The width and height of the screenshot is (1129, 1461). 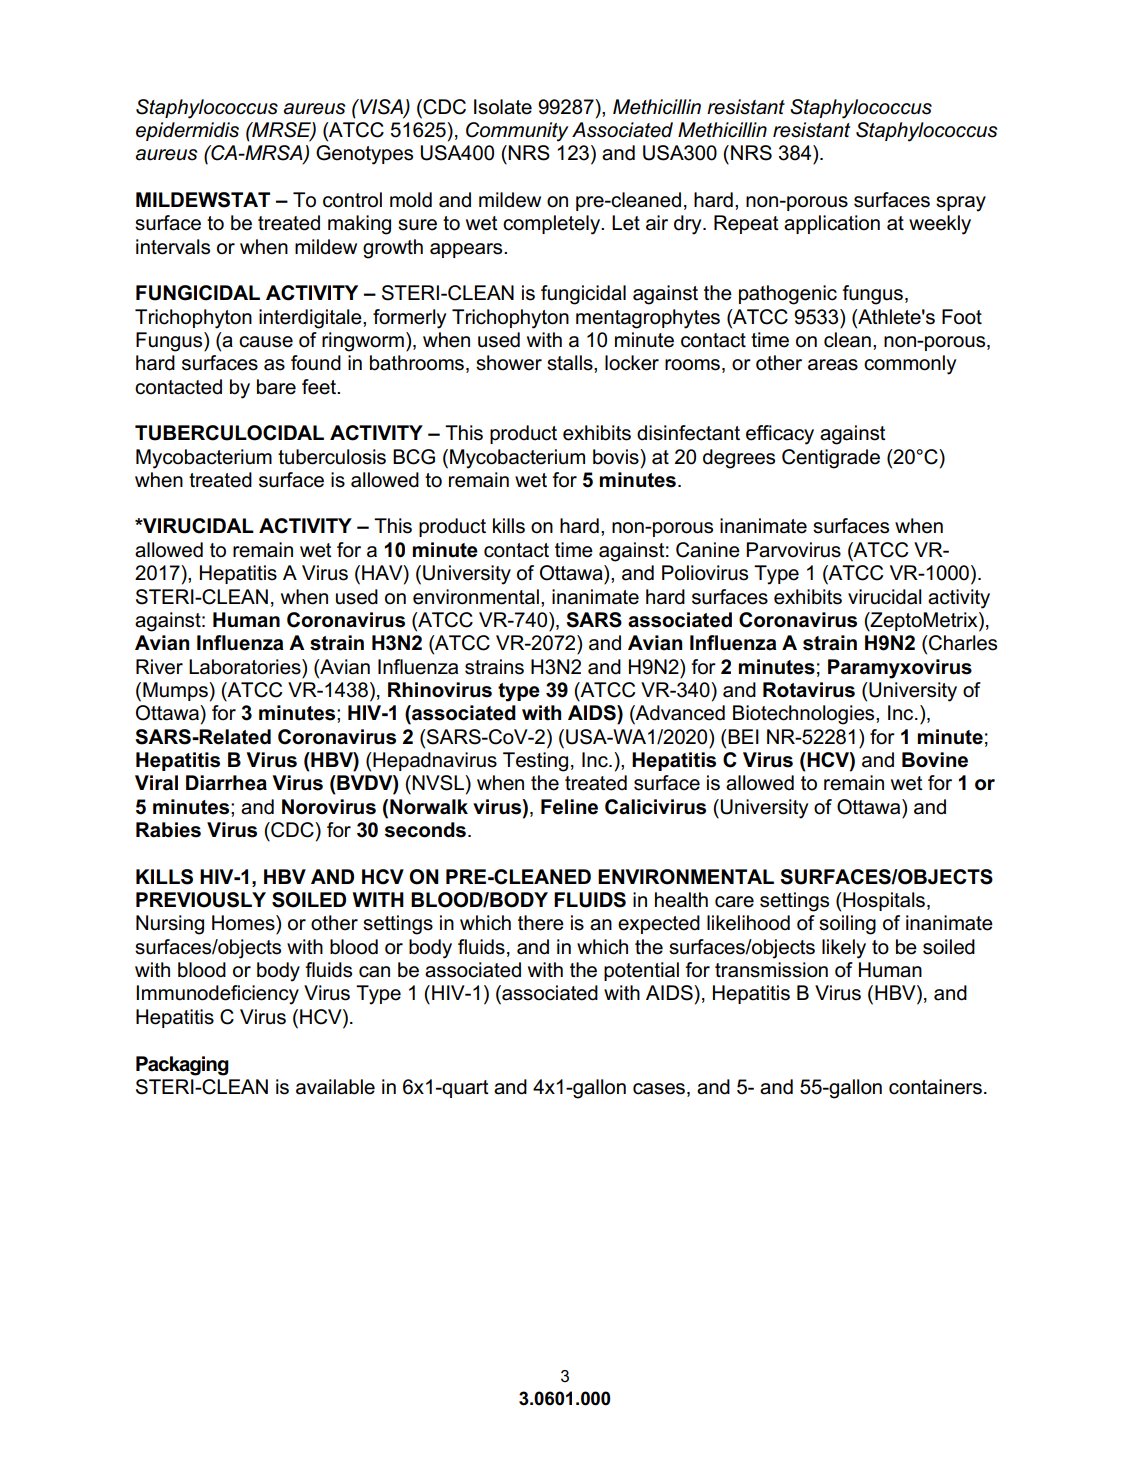 What do you see at coordinates (961, 204) in the screenshot?
I see `spray` at bounding box center [961, 204].
